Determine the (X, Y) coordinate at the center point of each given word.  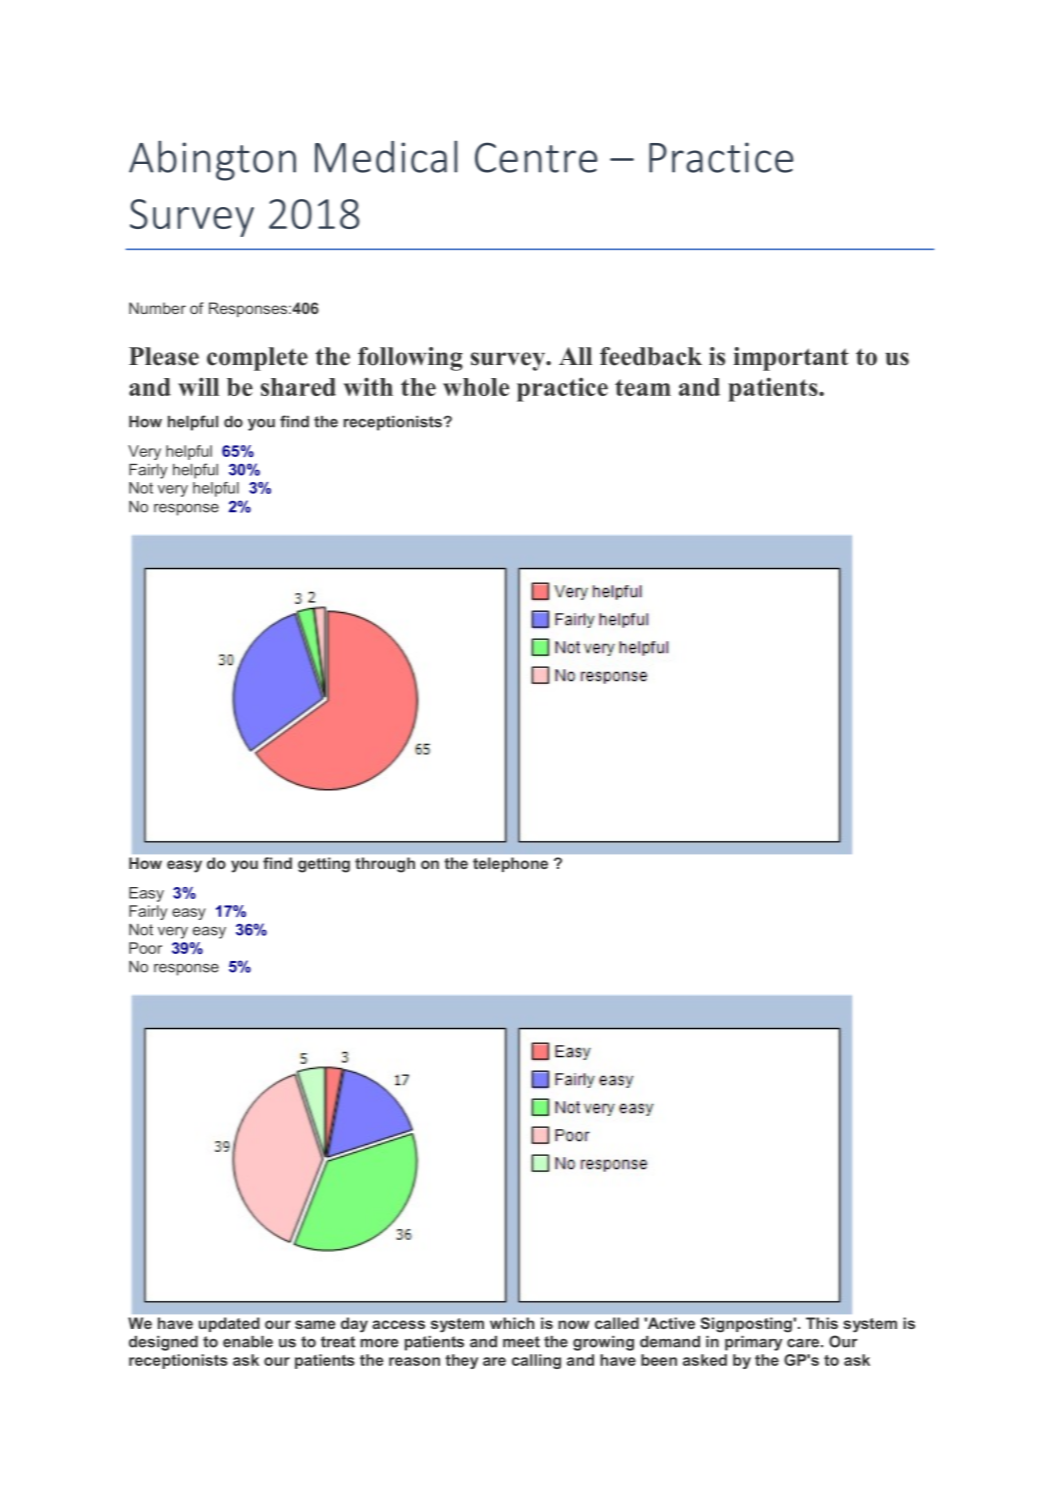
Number (157, 308)
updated (229, 1324)
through (385, 865)
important (791, 359)
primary (753, 1343)
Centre (536, 157)
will (198, 386)
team (643, 387)
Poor (145, 948)
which (512, 1323)
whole (476, 387)
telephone (510, 864)
